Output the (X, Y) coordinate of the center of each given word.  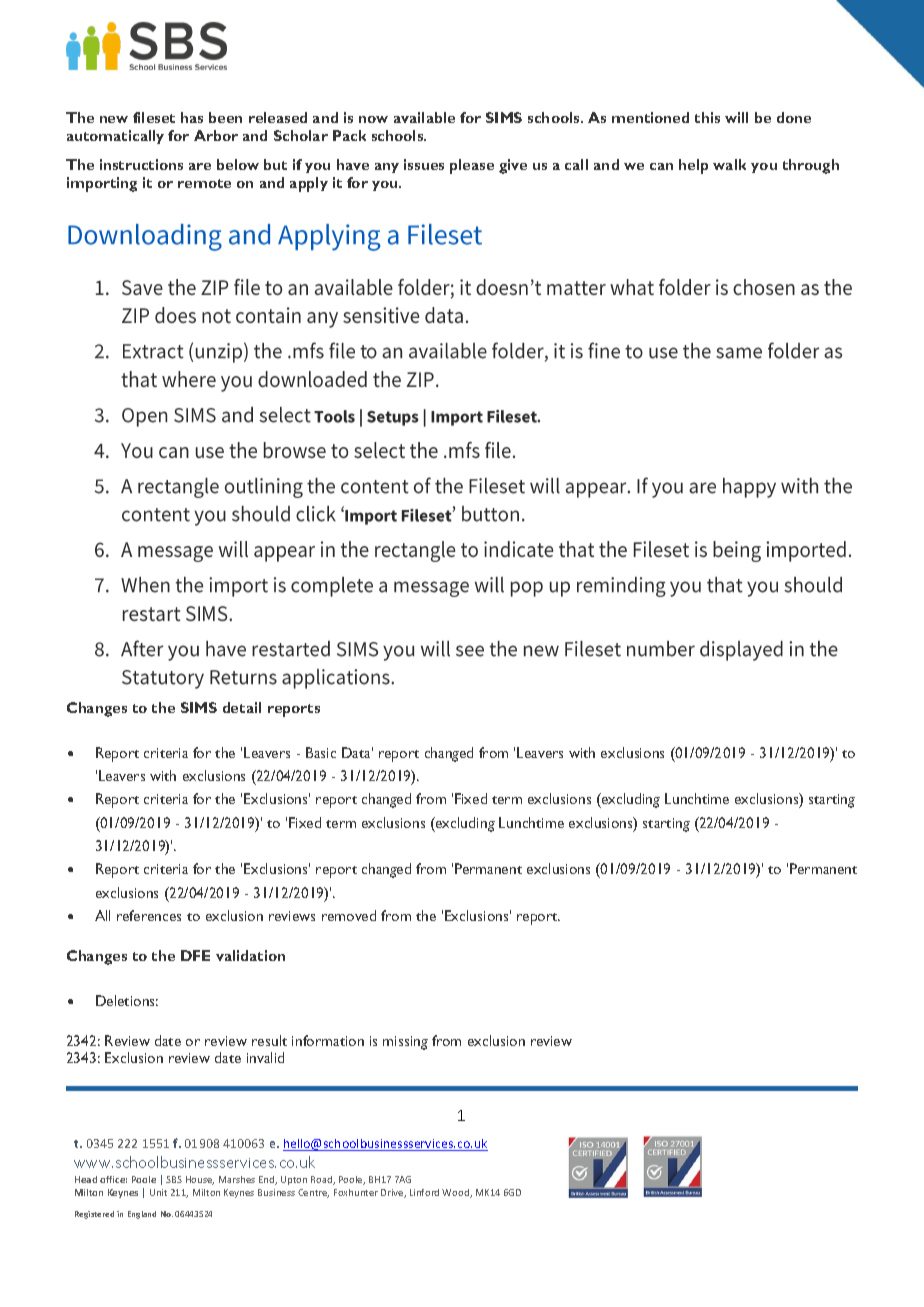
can (661, 166)
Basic (321, 752)
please (472, 166)
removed (349, 915)
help (693, 166)
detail (242, 707)
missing (405, 1043)
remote (204, 183)
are (200, 166)
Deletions (127, 1000)
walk (729, 164)
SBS (174, 1179)
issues (424, 164)
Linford (424, 1192)
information (328, 1040)
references (149, 915)
